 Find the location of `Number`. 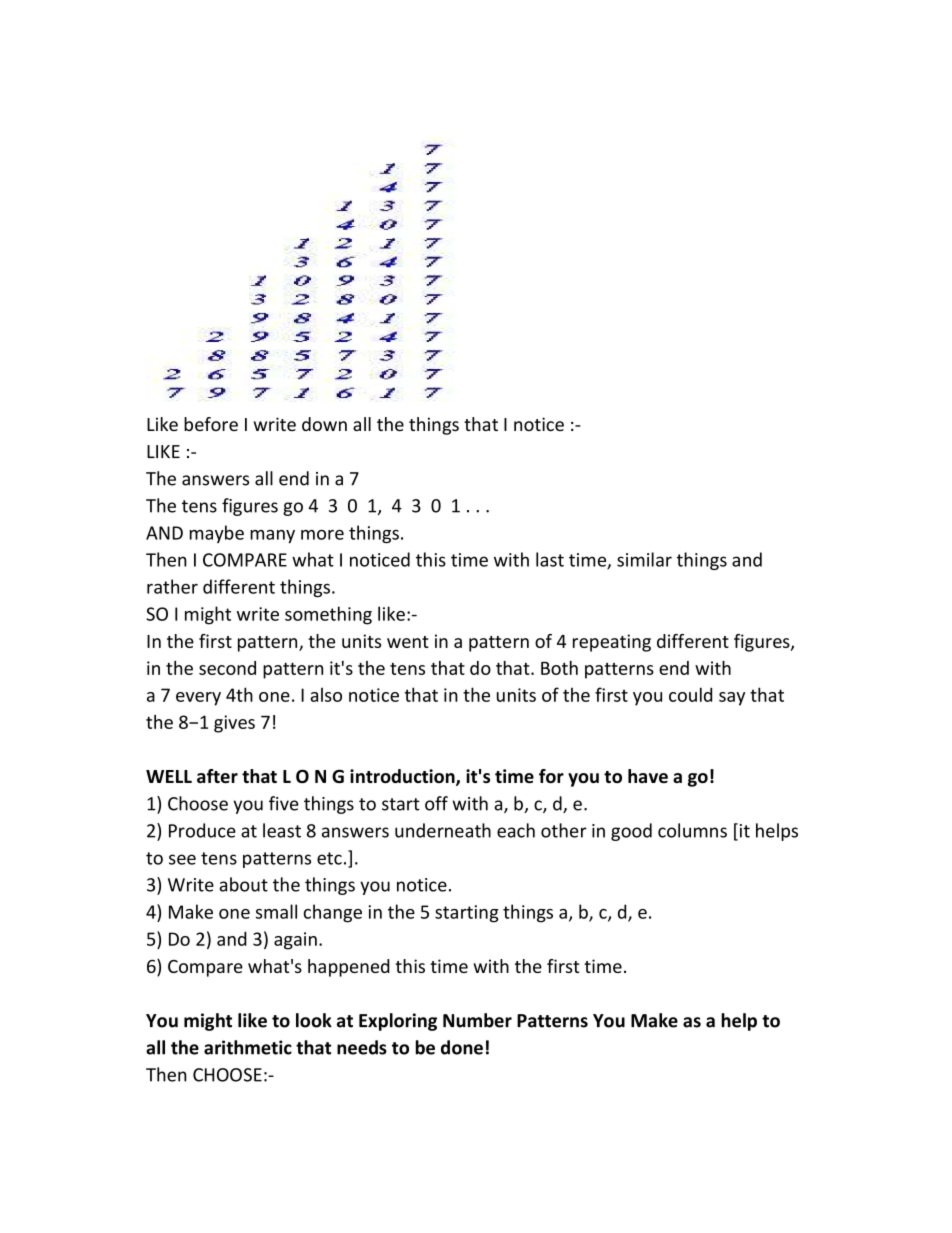

Number is located at coordinates (477, 1020).
